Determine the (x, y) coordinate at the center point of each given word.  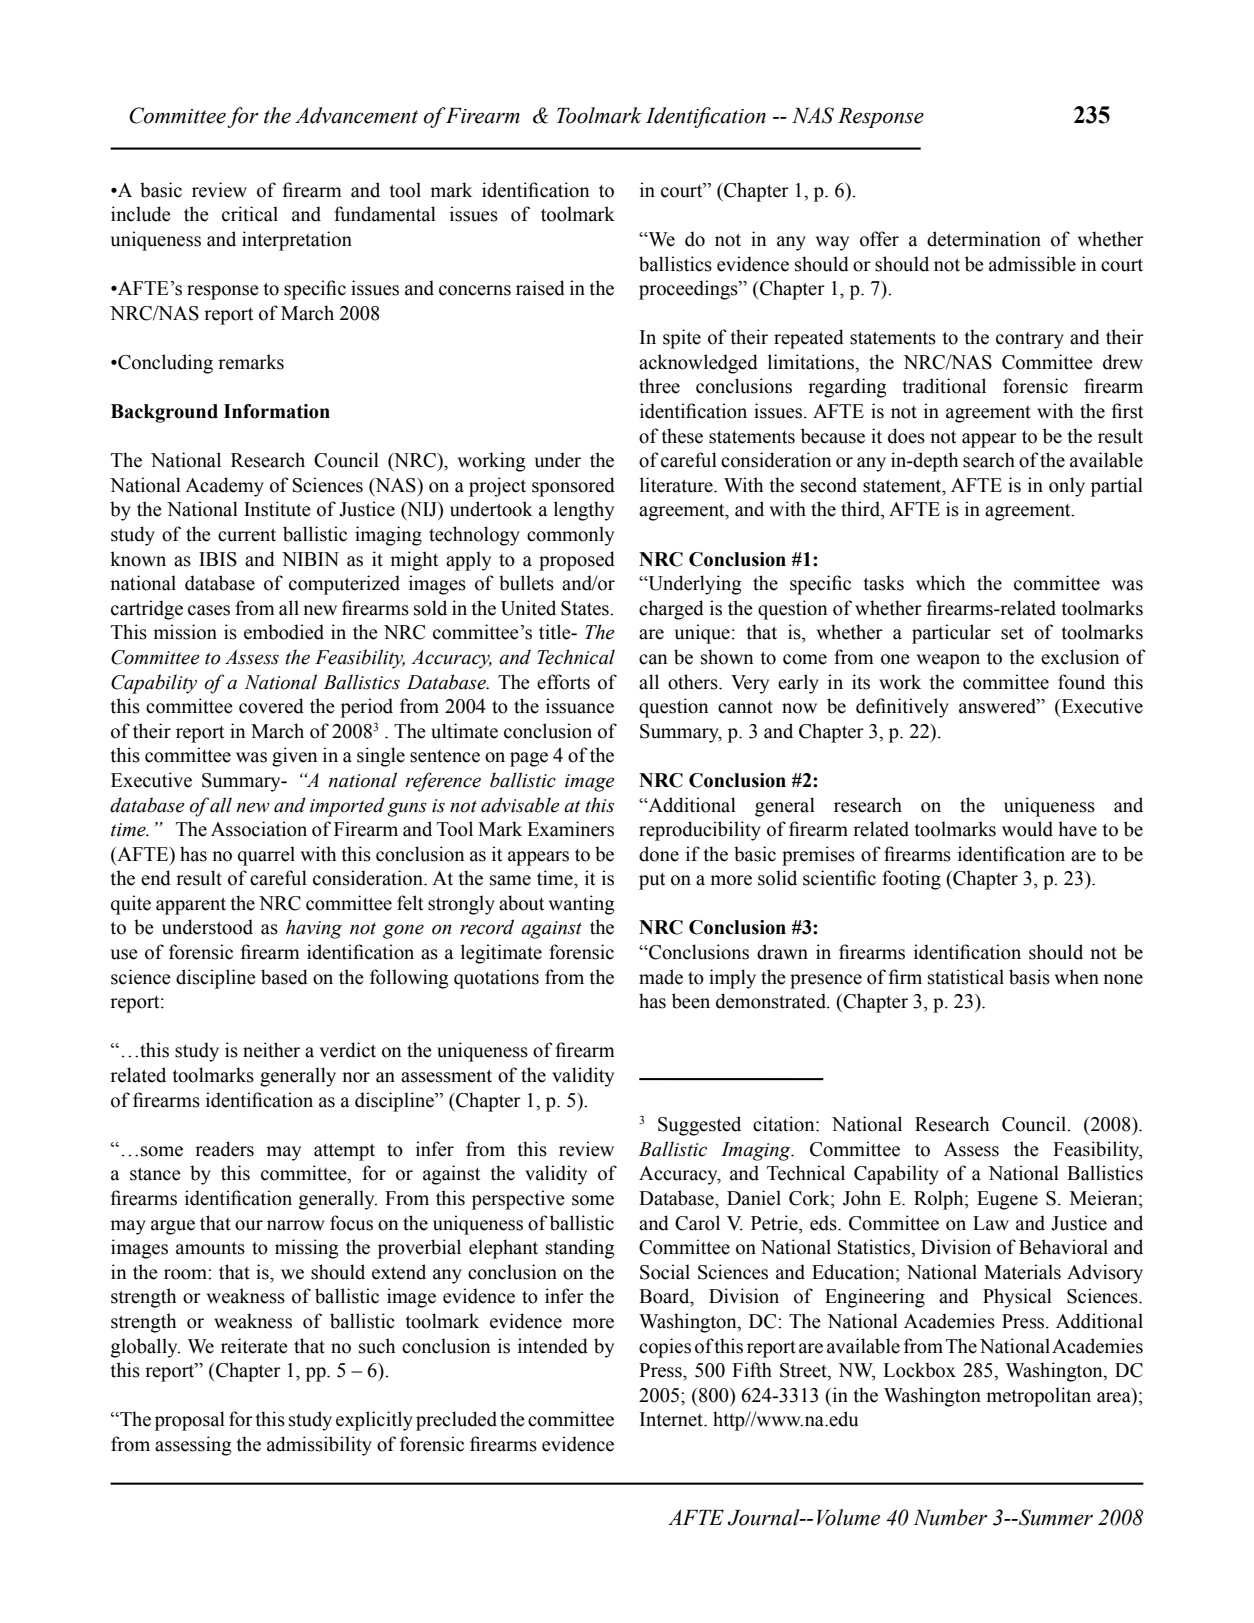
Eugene (1007, 1200)
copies (665, 1348)
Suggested (699, 1126)
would (1027, 829)
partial (1117, 487)
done (659, 854)
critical (250, 214)
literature (677, 485)
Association (259, 829)
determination (984, 239)
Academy (224, 487)
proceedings (689, 290)
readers (224, 1149)
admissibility (319, 1446)
